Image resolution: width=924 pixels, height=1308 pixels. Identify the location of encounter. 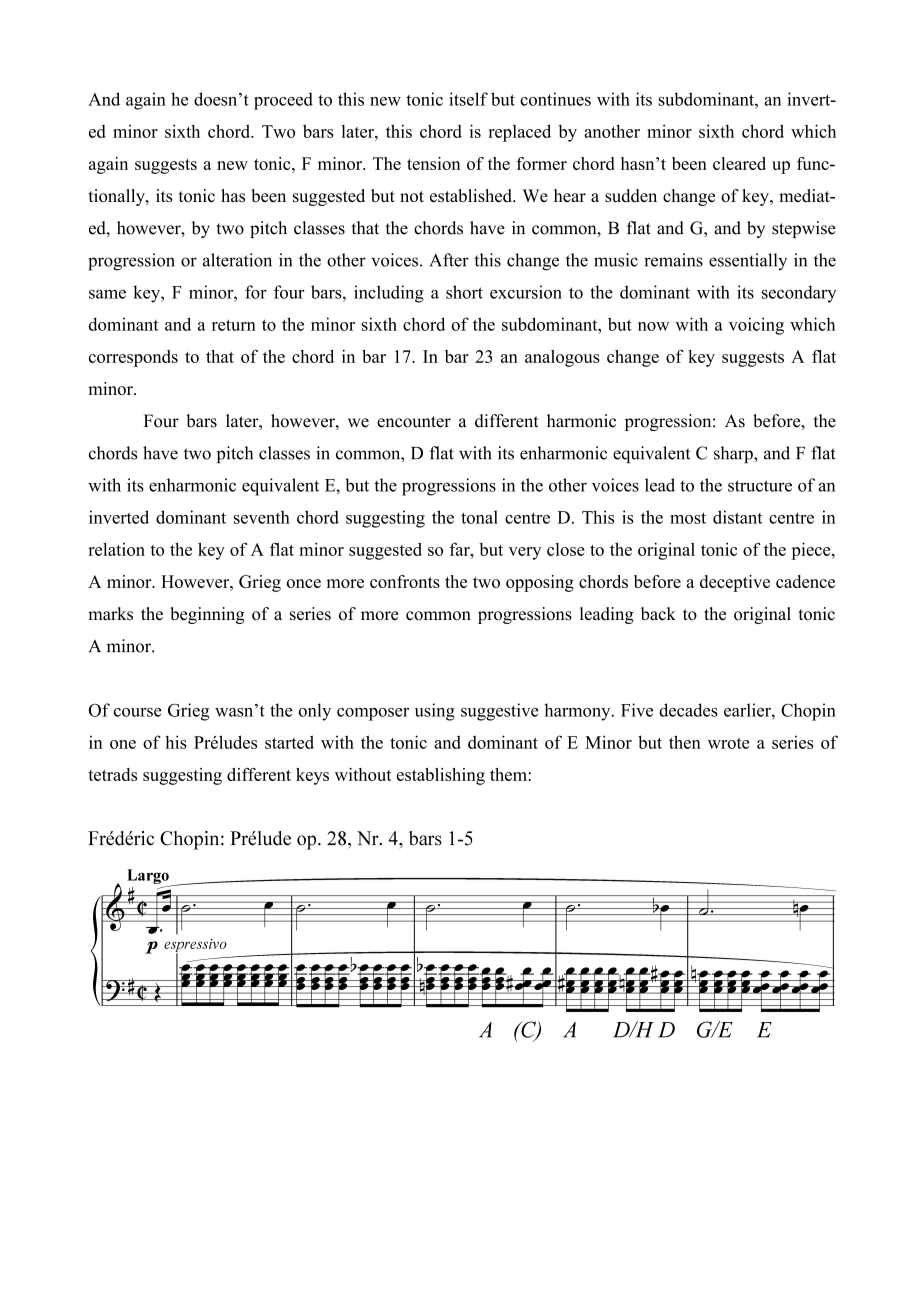
(414, 422).
